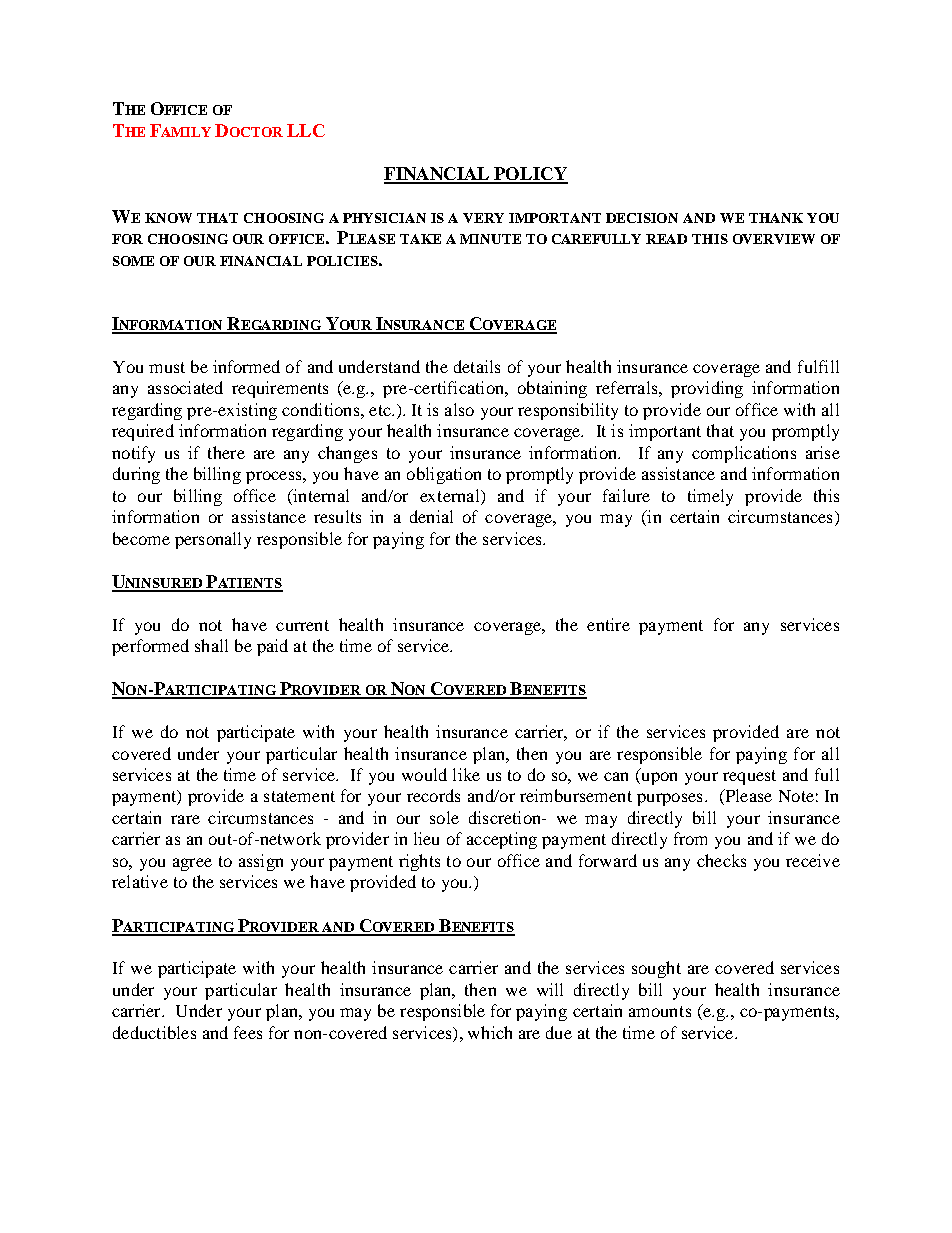 The height and width of the screenshot is (1233, 952). What do you see at coordinates (306, 130) in the screenshot?
I see `LLC` at bounding box center [306, 130].
